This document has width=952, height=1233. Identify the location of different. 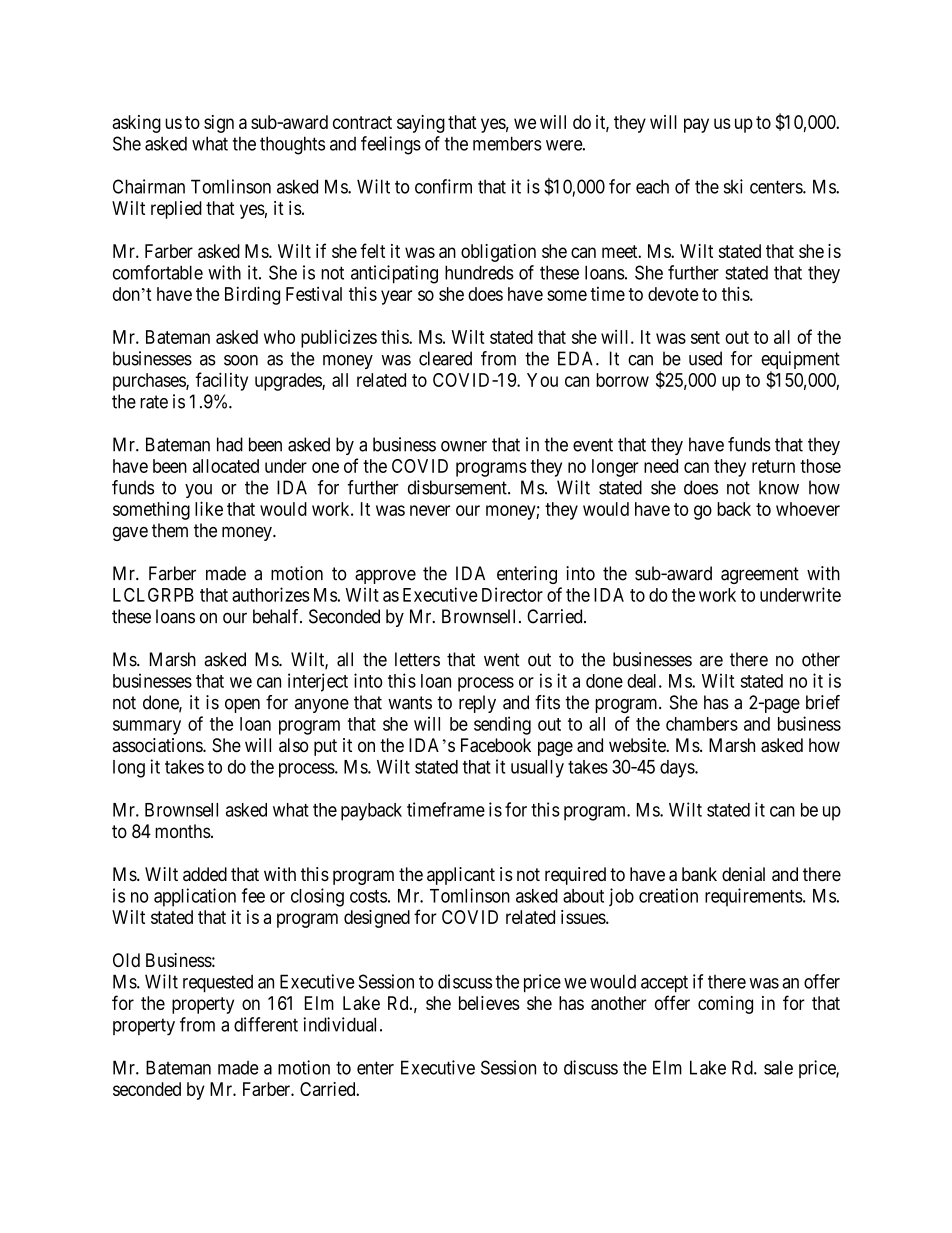
(266, 1024).
